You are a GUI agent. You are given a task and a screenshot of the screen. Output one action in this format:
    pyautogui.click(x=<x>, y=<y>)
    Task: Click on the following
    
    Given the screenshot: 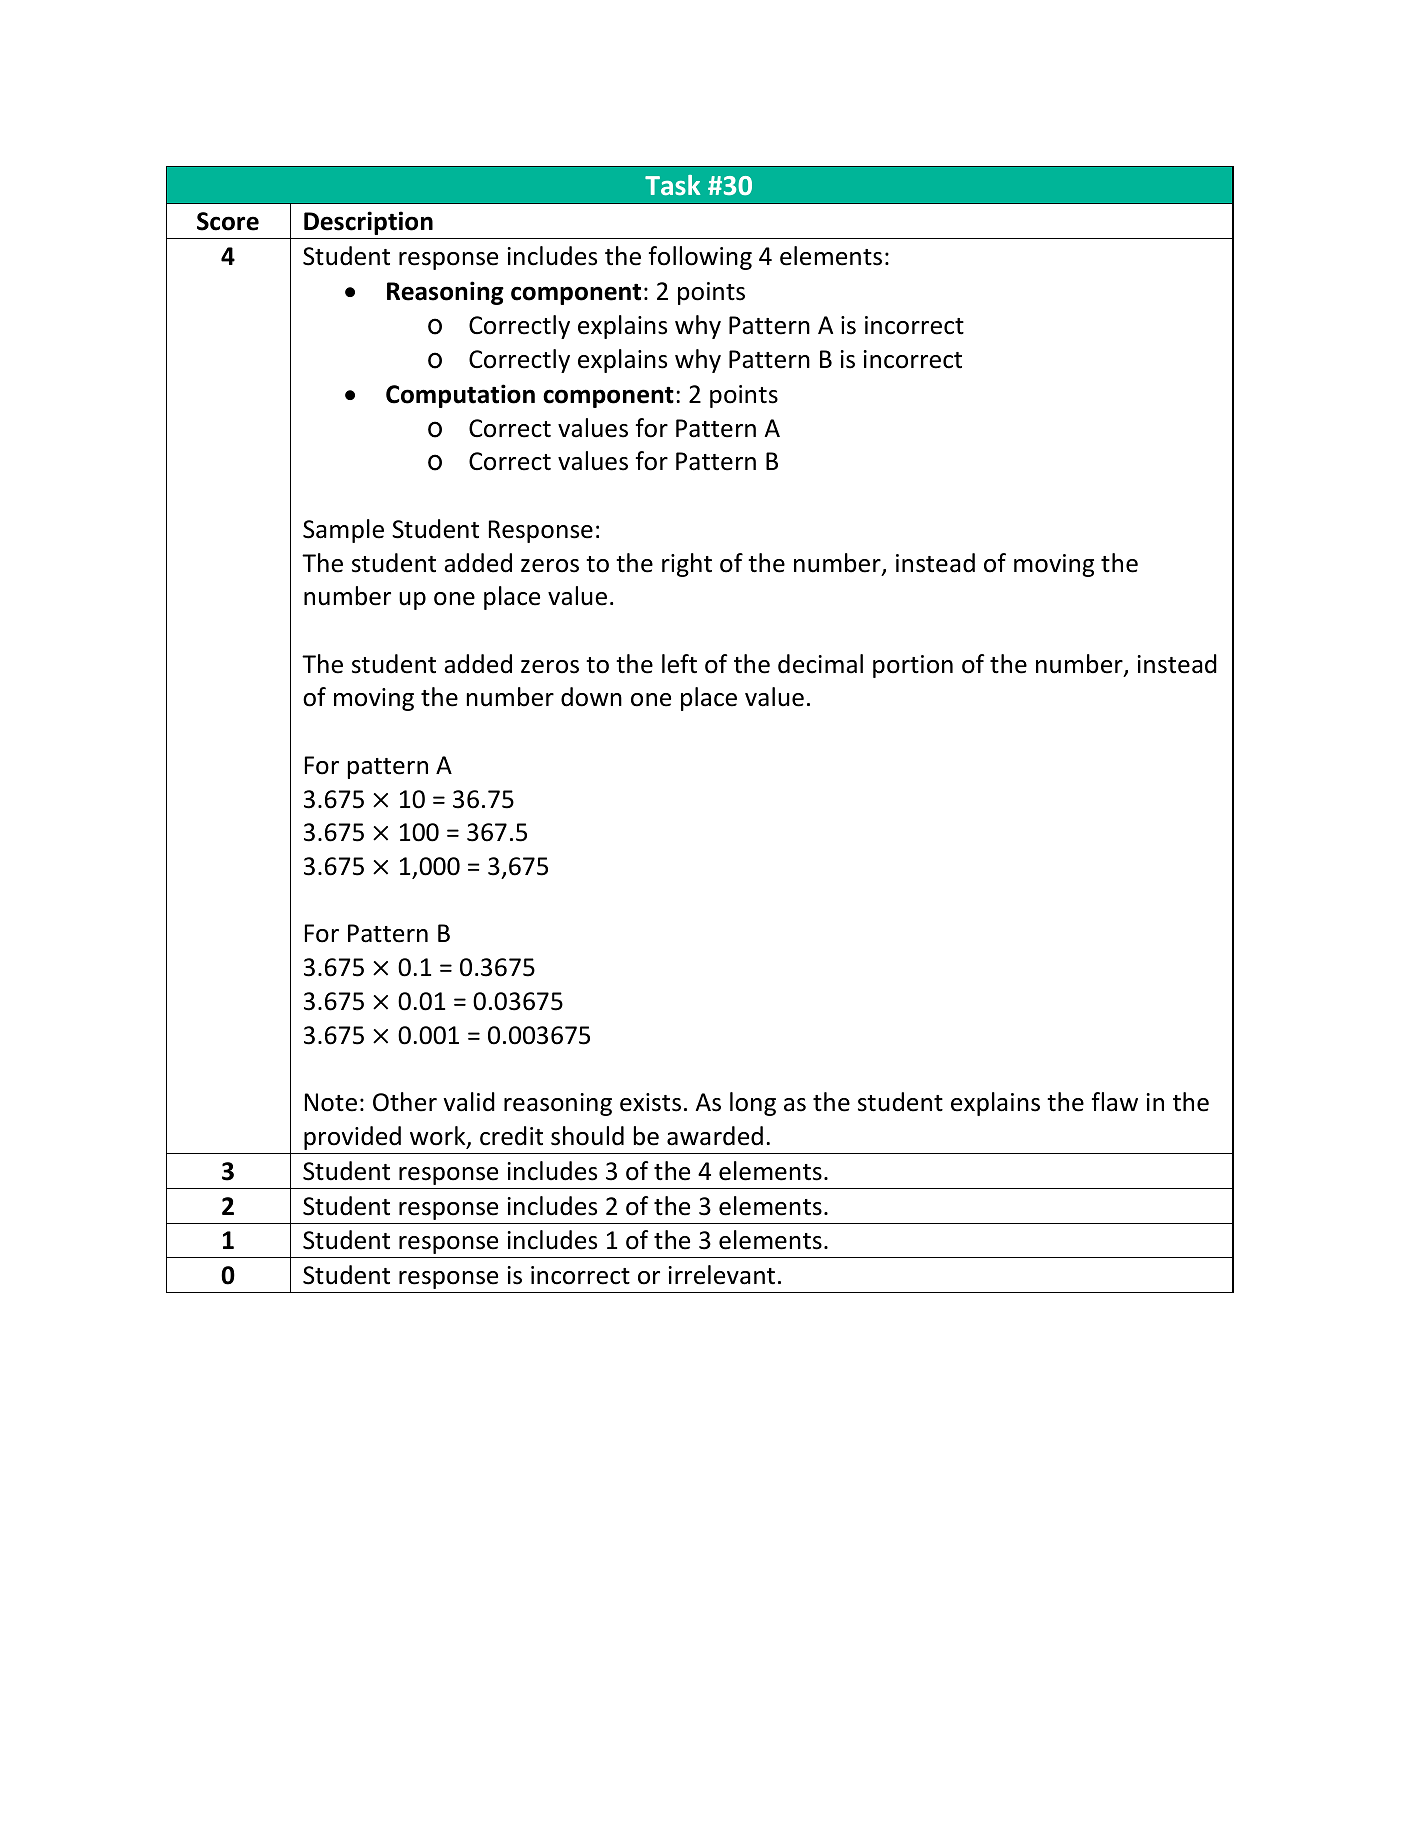 What is the action you would take?
    pyautogui.click(x=700, y=258)
